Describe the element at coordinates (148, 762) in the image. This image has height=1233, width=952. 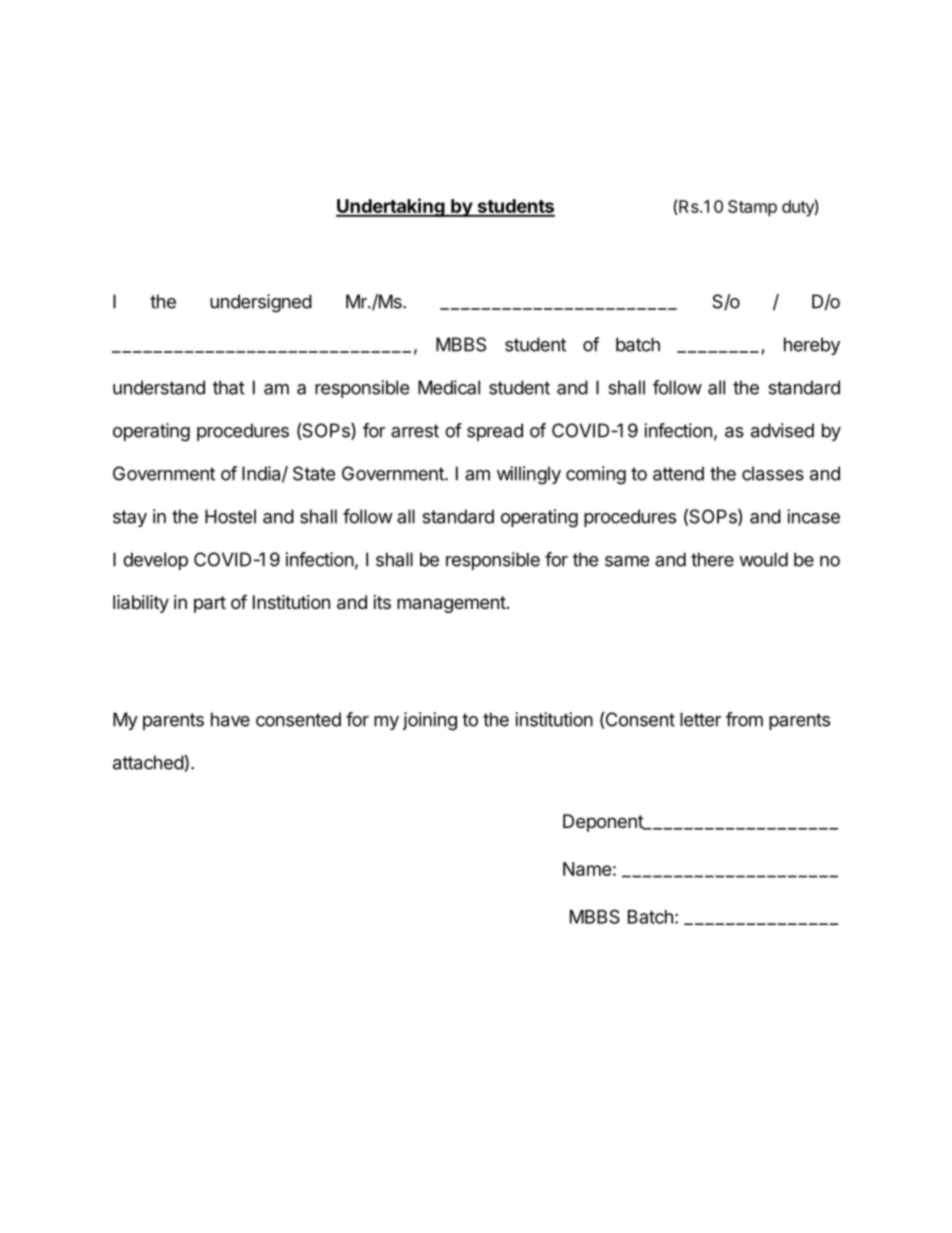
I see `attached` at that location.
